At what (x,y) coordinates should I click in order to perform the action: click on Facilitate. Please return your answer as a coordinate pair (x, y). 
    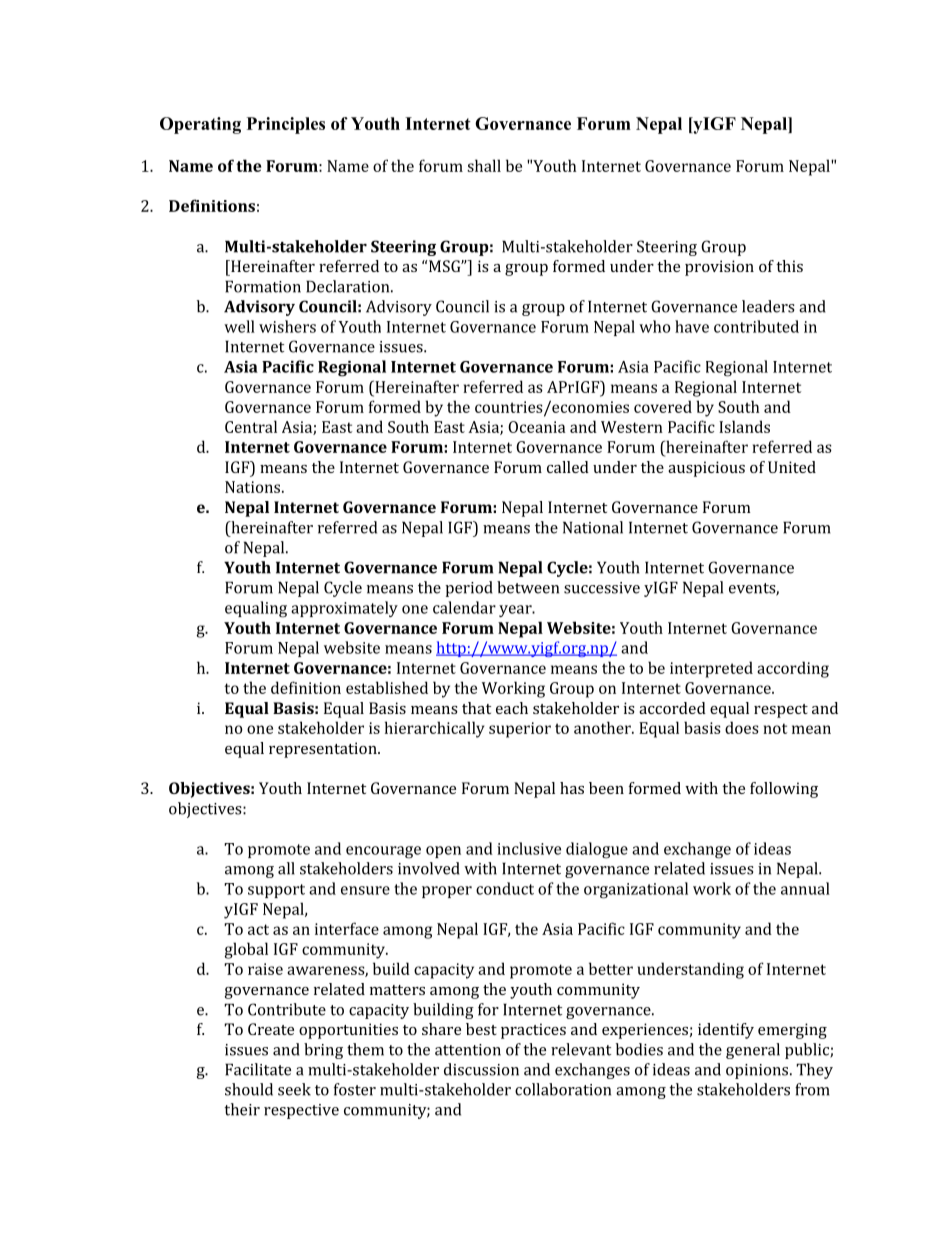
    Looking at the image, I should click on (258, 1069).
